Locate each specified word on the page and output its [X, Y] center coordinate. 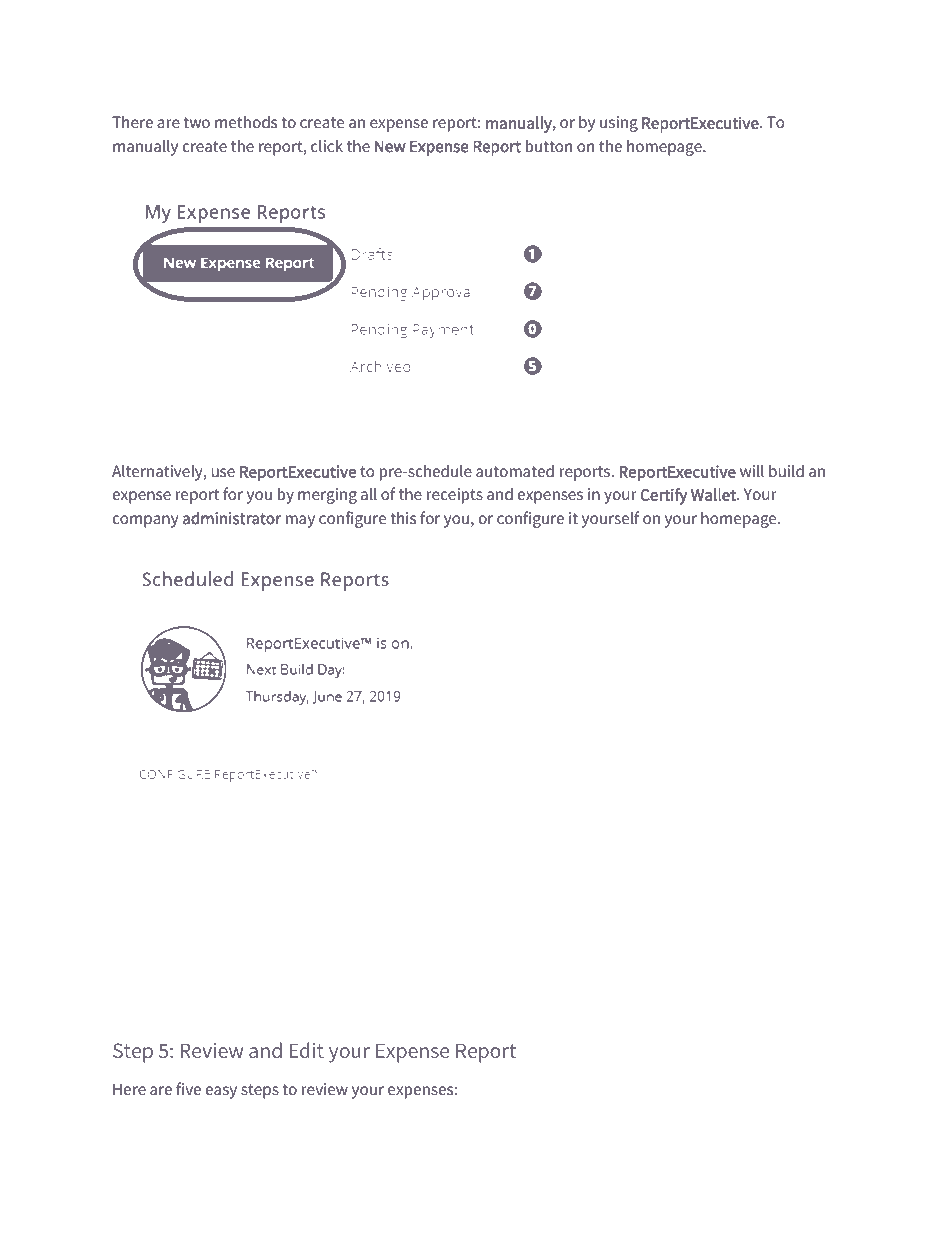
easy [221, 1092]
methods [246, 121]
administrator [232, 518]
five [188, 1088]
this [403, 517]
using [619, 124]
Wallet [714, 494]
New [390, 146]
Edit [307, 1050]
